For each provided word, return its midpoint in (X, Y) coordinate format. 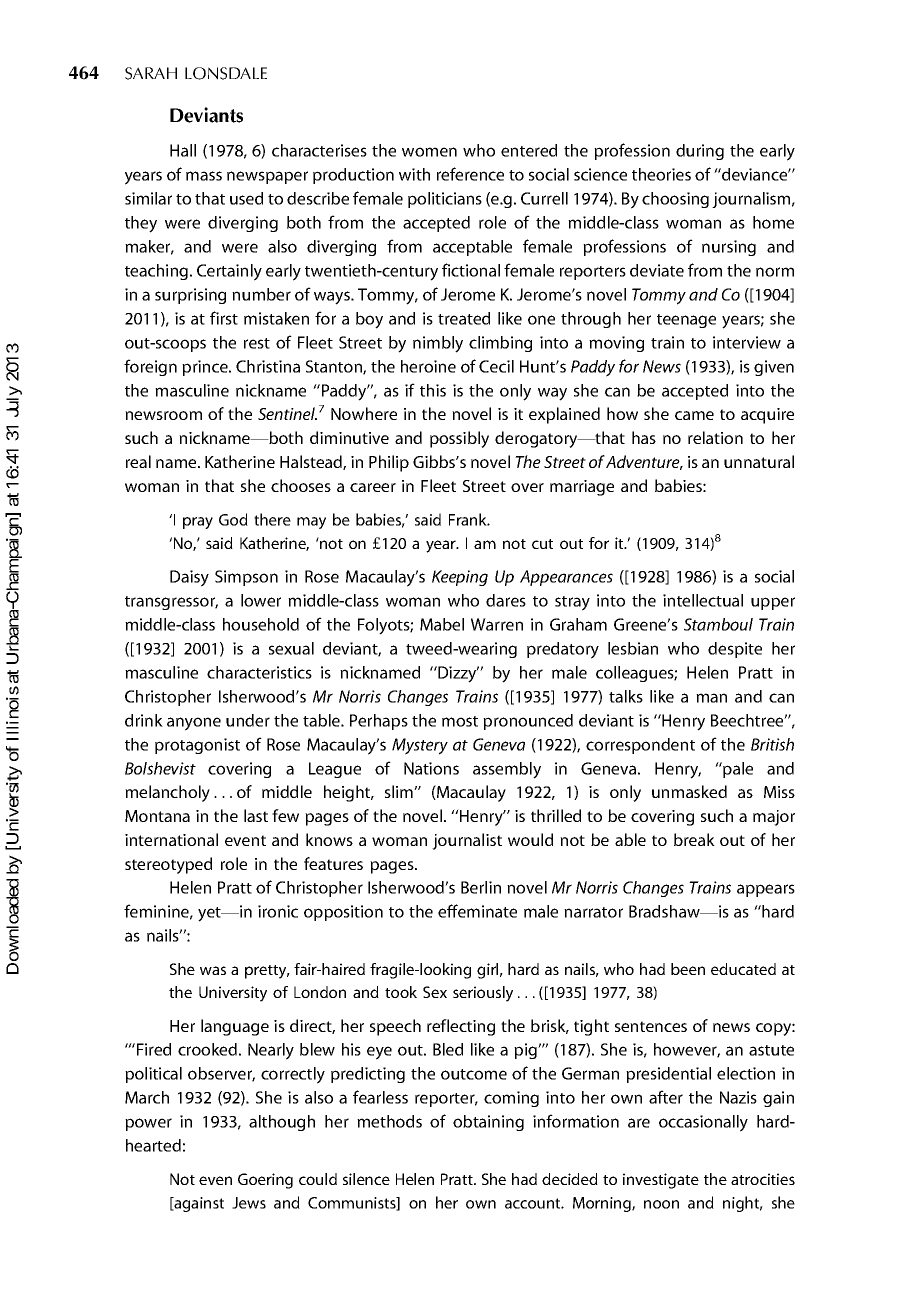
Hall (183, 150)
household (261, 624)
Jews (249, 1203)
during (700, 152)
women (429, 152)
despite (735, 650)
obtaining (488, 1123)
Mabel (442, 624)
